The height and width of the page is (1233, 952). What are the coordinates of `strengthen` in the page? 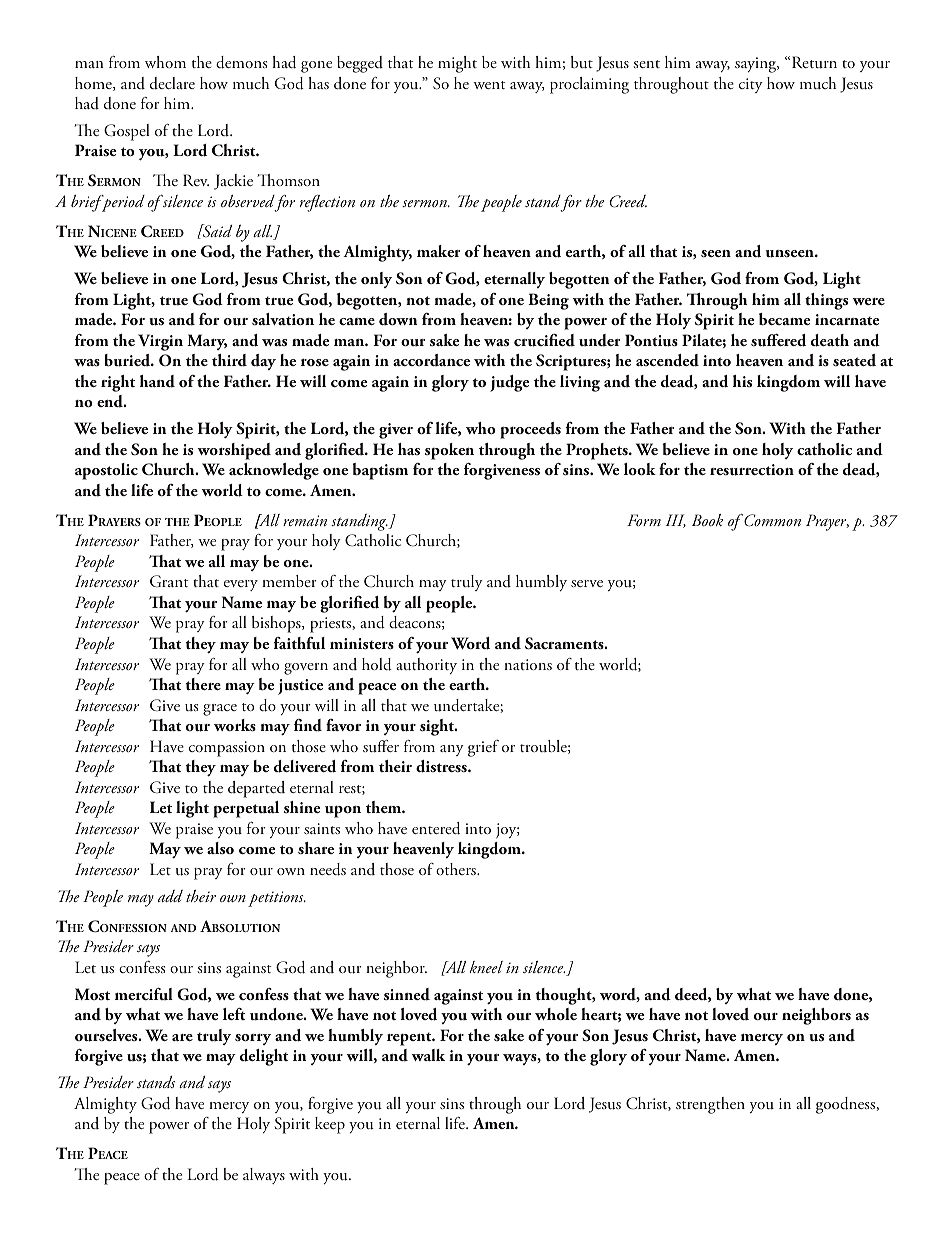 It's located at (710, 1105).
